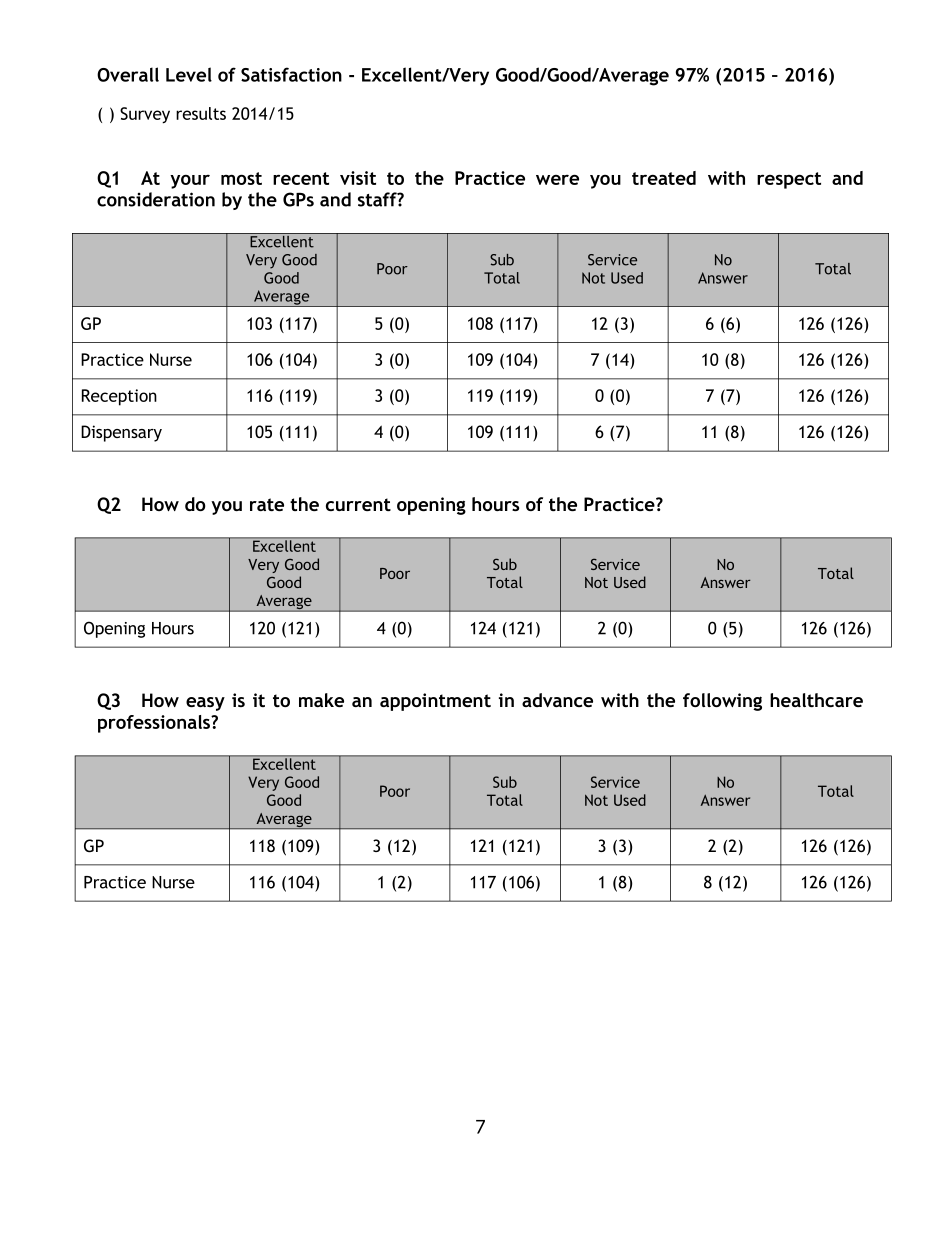  Describe the element at coordinates (291, 74) in the screenshot. I see `Satisfaction` at that location.
